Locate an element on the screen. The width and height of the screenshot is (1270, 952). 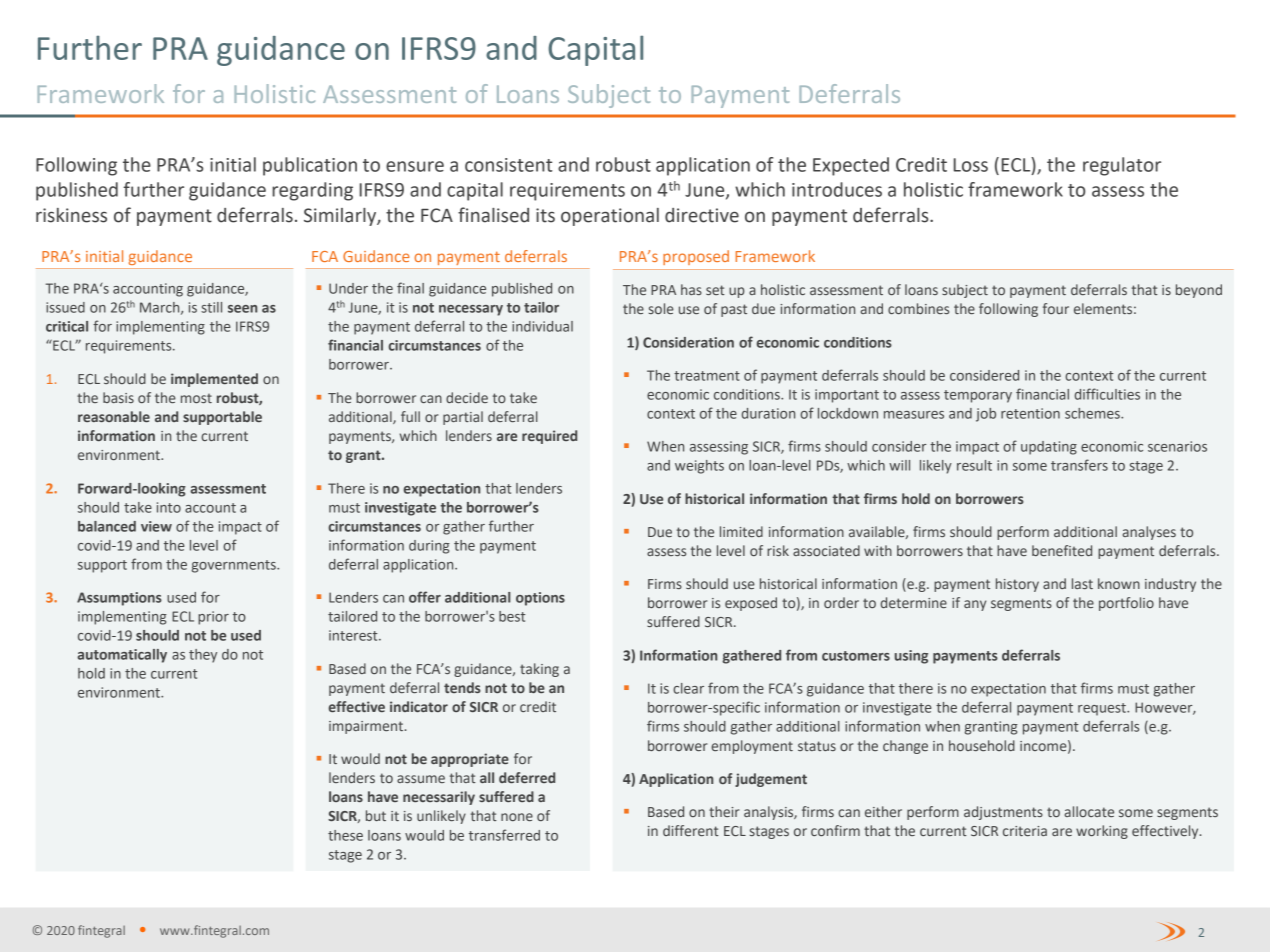
transfers is located at coordinates (1079, 465).
